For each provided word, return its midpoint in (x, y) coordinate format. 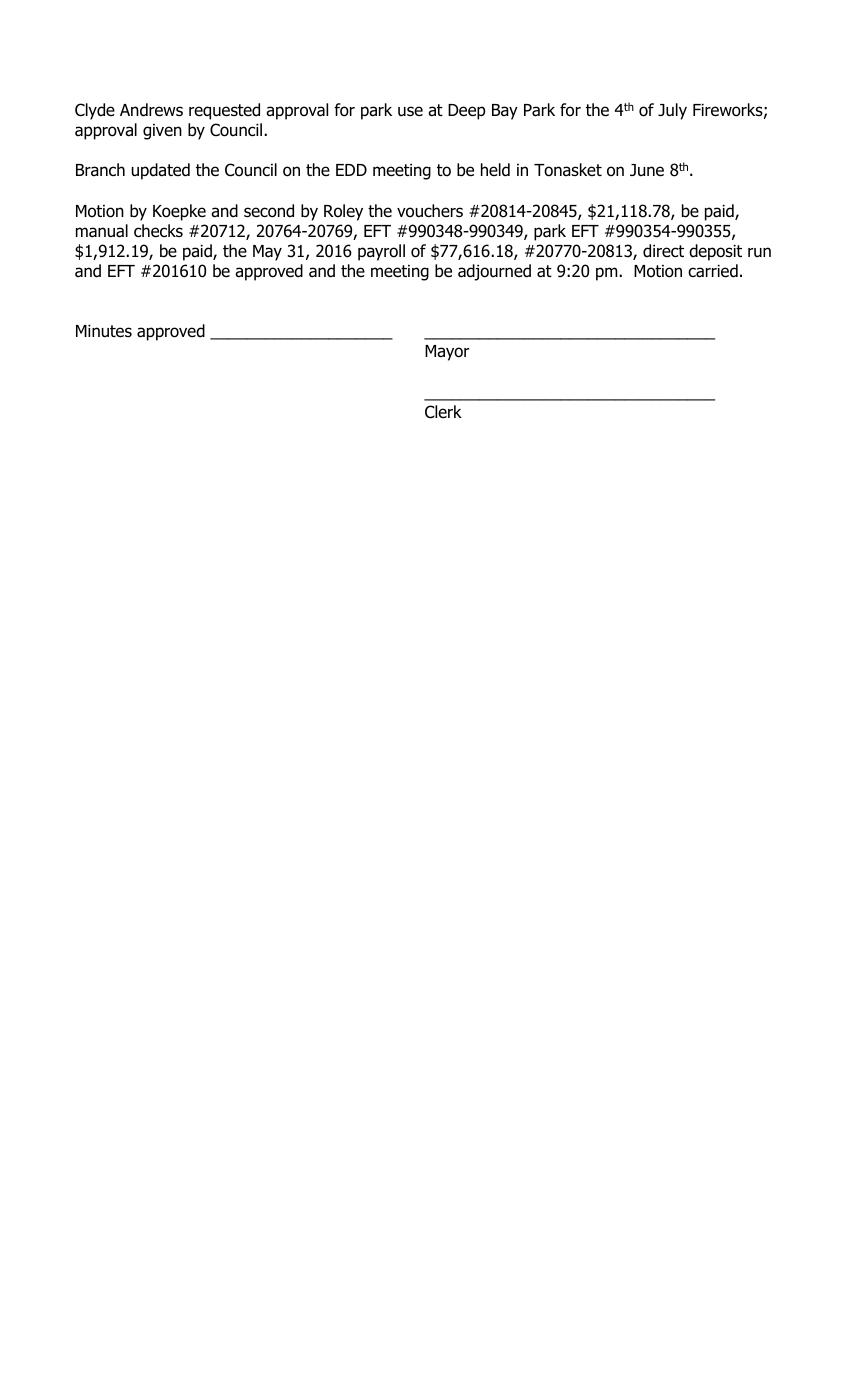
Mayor (447, 353)
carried (713, 271)
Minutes (104, 331)
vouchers (430, 211)
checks (158, 231)
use (410, 111)
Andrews (151, 110)
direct (663, 251)
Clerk (443, 412)
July (672, 111)
